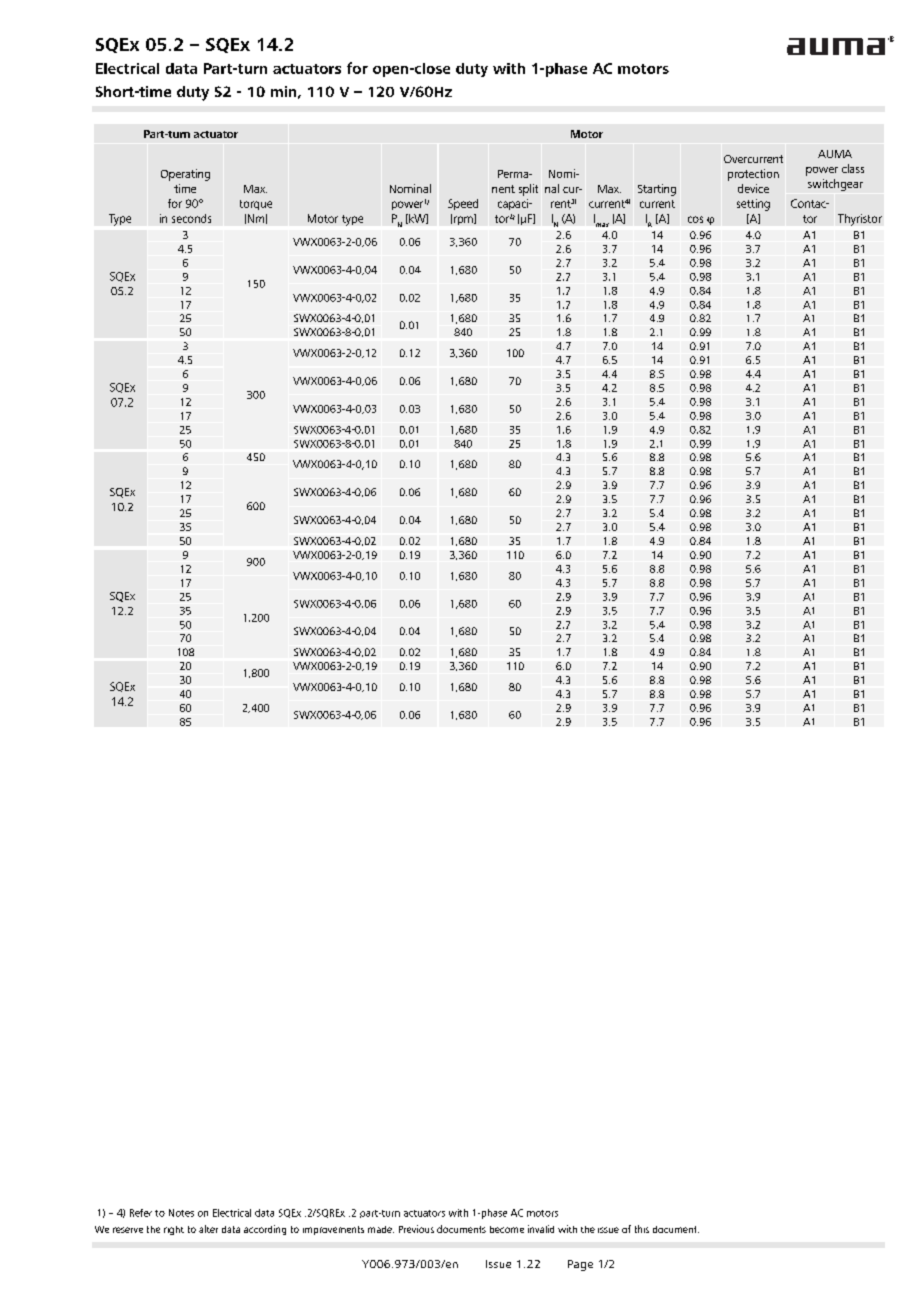 This page has width=924, height=1308. What do you see at coordinates (541, 1229) in the page?
I see `invalid` at bounding box center [541, 1229].
